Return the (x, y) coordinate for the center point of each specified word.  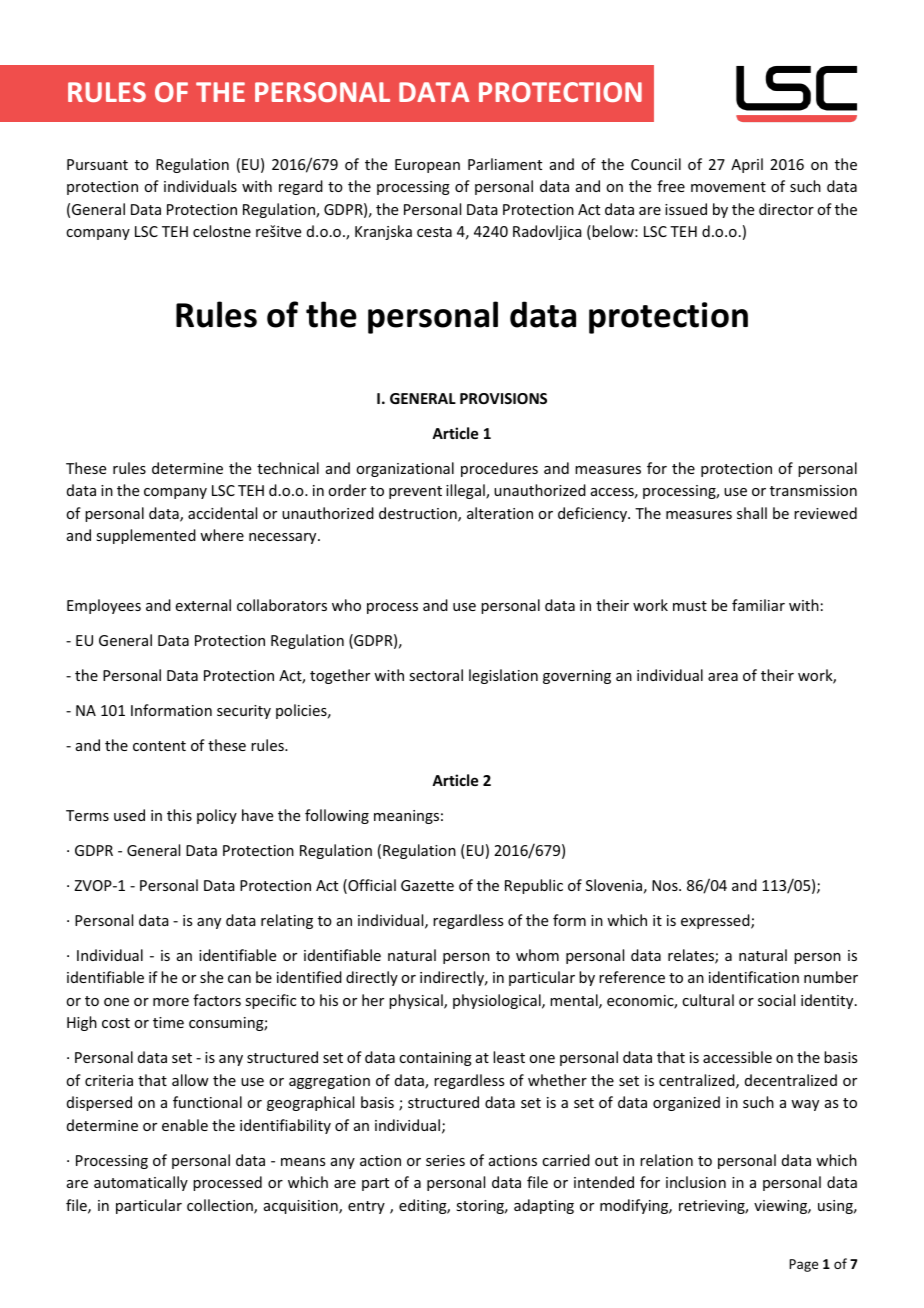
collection (221, 1206)
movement (728, 187)
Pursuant (97, 164)
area (723, 677)
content (159, 746)
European (427, 166)
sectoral (436, 675)
